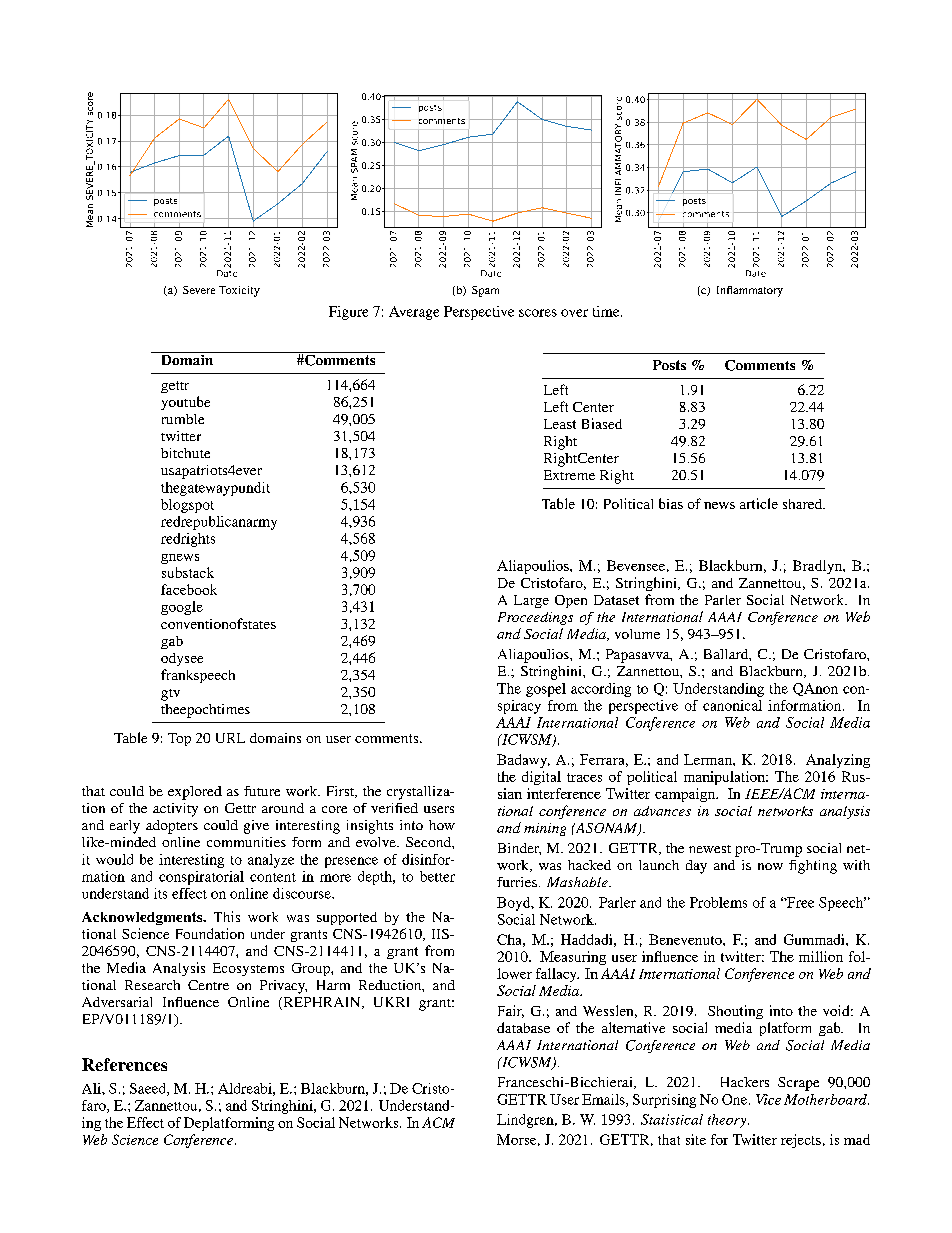 This page has height=1233, width=952. What do you see at coordinates (179, 739) in the page?
I see `Top` at bounding box center [179, 739].
